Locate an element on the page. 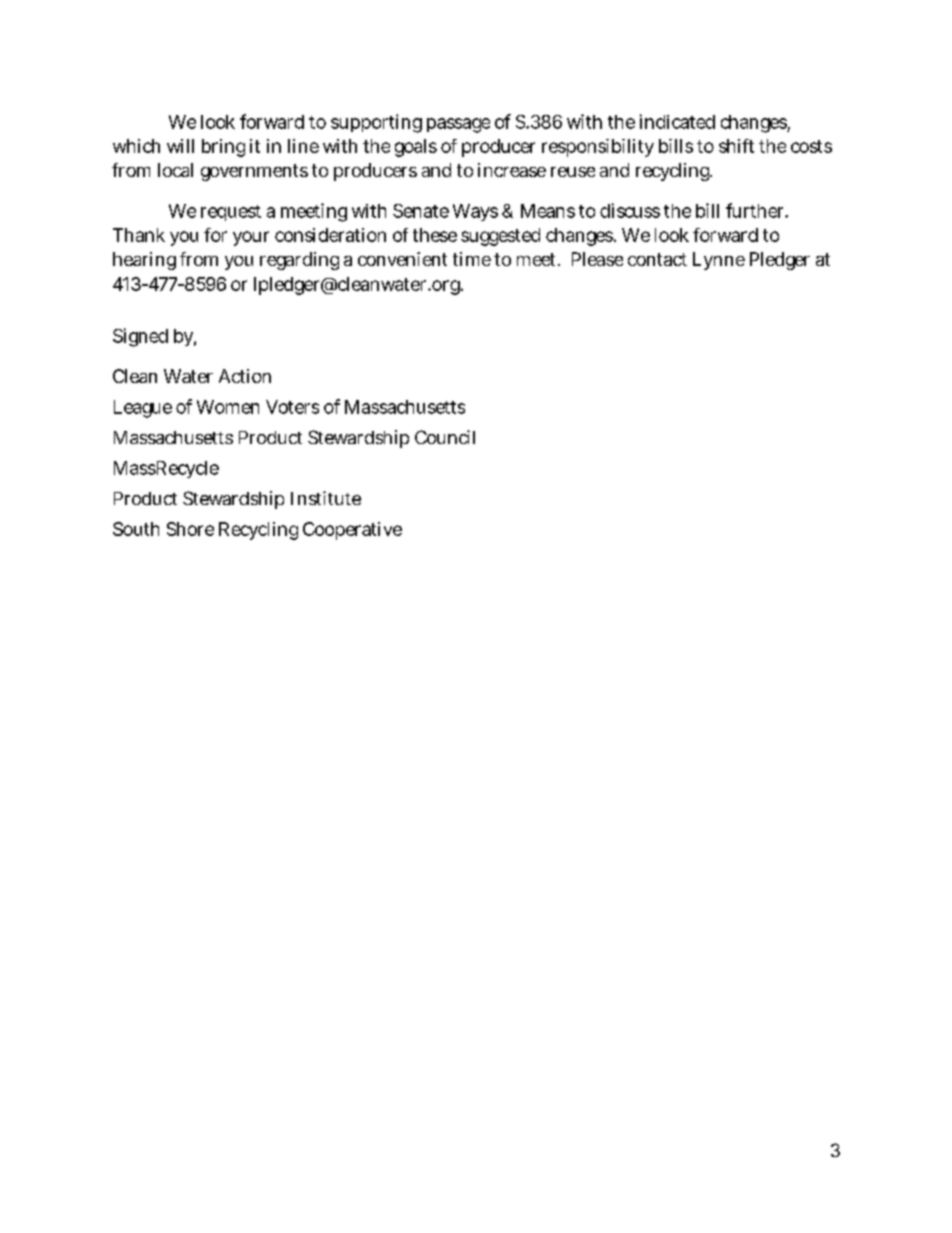 The height and width of the page is (1233, 952). Ways is located at coordinates (475, 212).
